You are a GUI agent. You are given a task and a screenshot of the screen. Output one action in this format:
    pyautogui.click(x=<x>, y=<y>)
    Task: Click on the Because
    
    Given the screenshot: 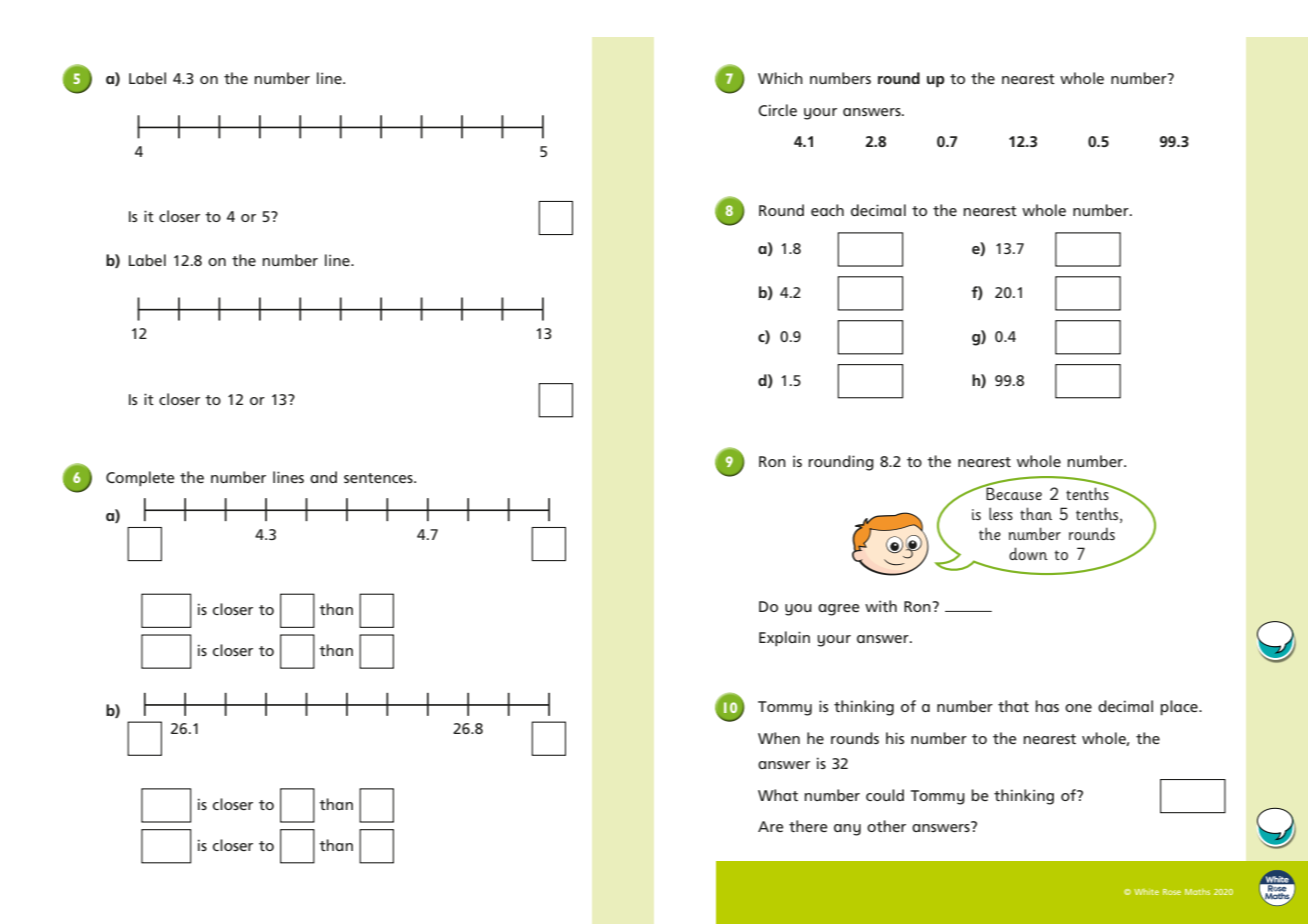 What is the action you would take?
    pyautogui.click(x=1013, y=493)
